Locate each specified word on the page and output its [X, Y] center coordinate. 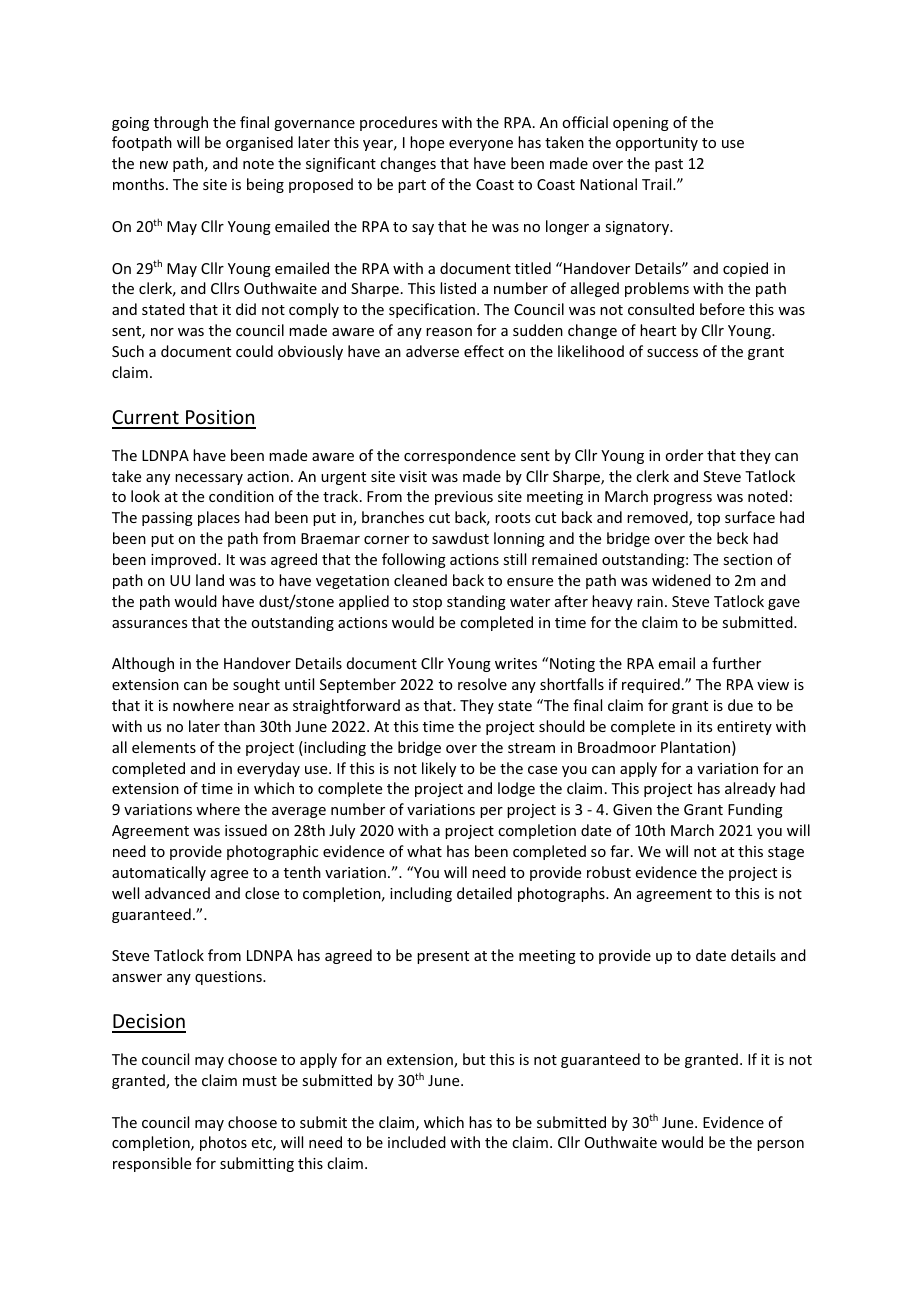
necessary [209, 479]
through [181, 123]
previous [464, 498]
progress [683, 499]
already [750, 789]
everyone [481, 145]
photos [223, 1143]
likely [439, 769]
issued [246, 830]
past [669, 165]
